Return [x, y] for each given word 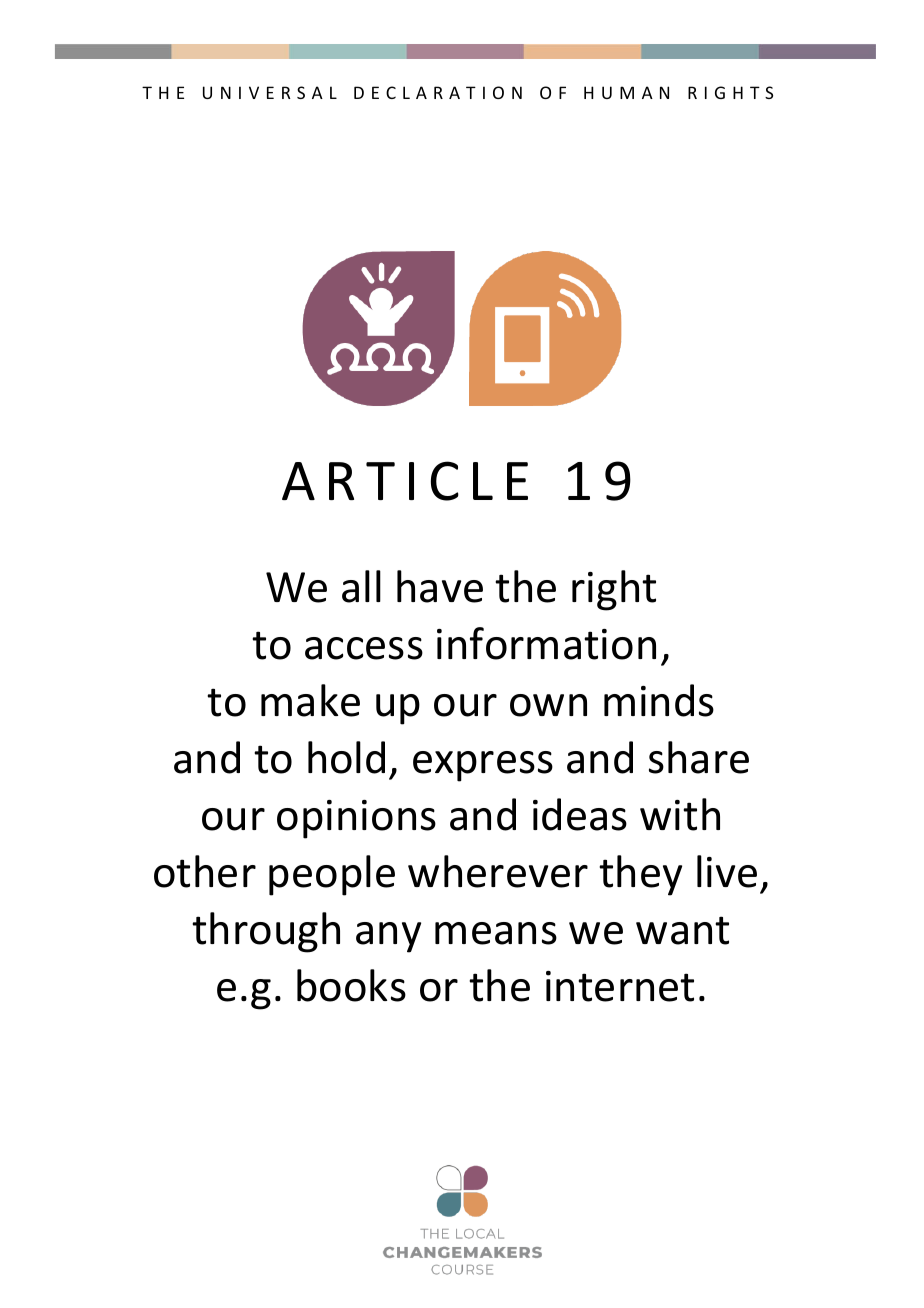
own [548, 705]
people [332, 875]
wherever [498, 871]
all [361, 586]
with [680, 814]
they [640, 875]
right [614, 590]
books [351, 985]
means [496, 933]
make [310, 700]
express [483, 766]
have [440, 586]
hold [346, 757]
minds [659, 700]
